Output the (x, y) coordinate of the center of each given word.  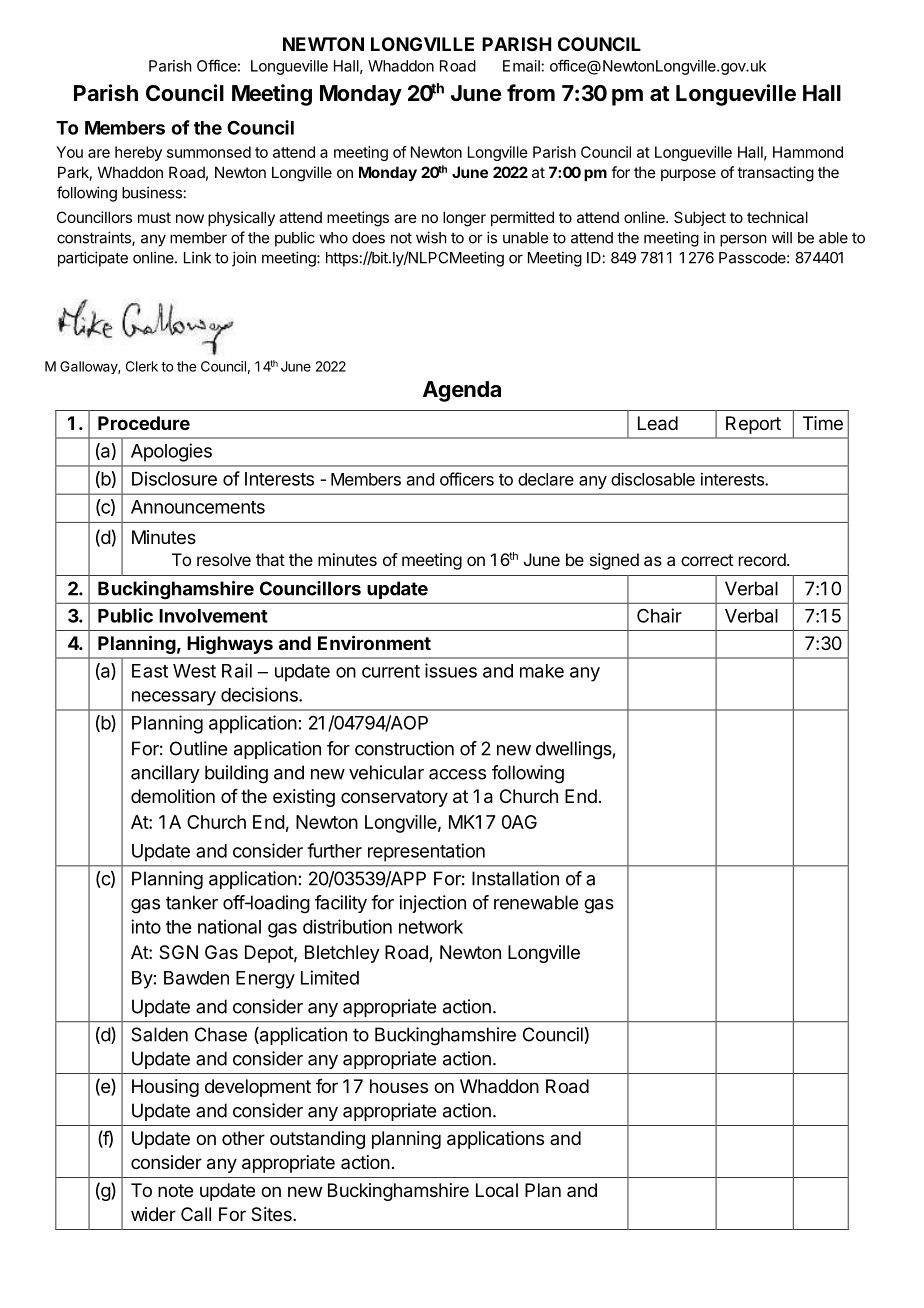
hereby (138, 153)
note (175, 1190)
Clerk (142, 366)
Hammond (808, 152)
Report (753, 425)
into (146, 926)
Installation (515, 878)
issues (451, 670)
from (531, 92)
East (150, 671)
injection (432, 904)
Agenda (462, 391)
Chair (659, 615)
